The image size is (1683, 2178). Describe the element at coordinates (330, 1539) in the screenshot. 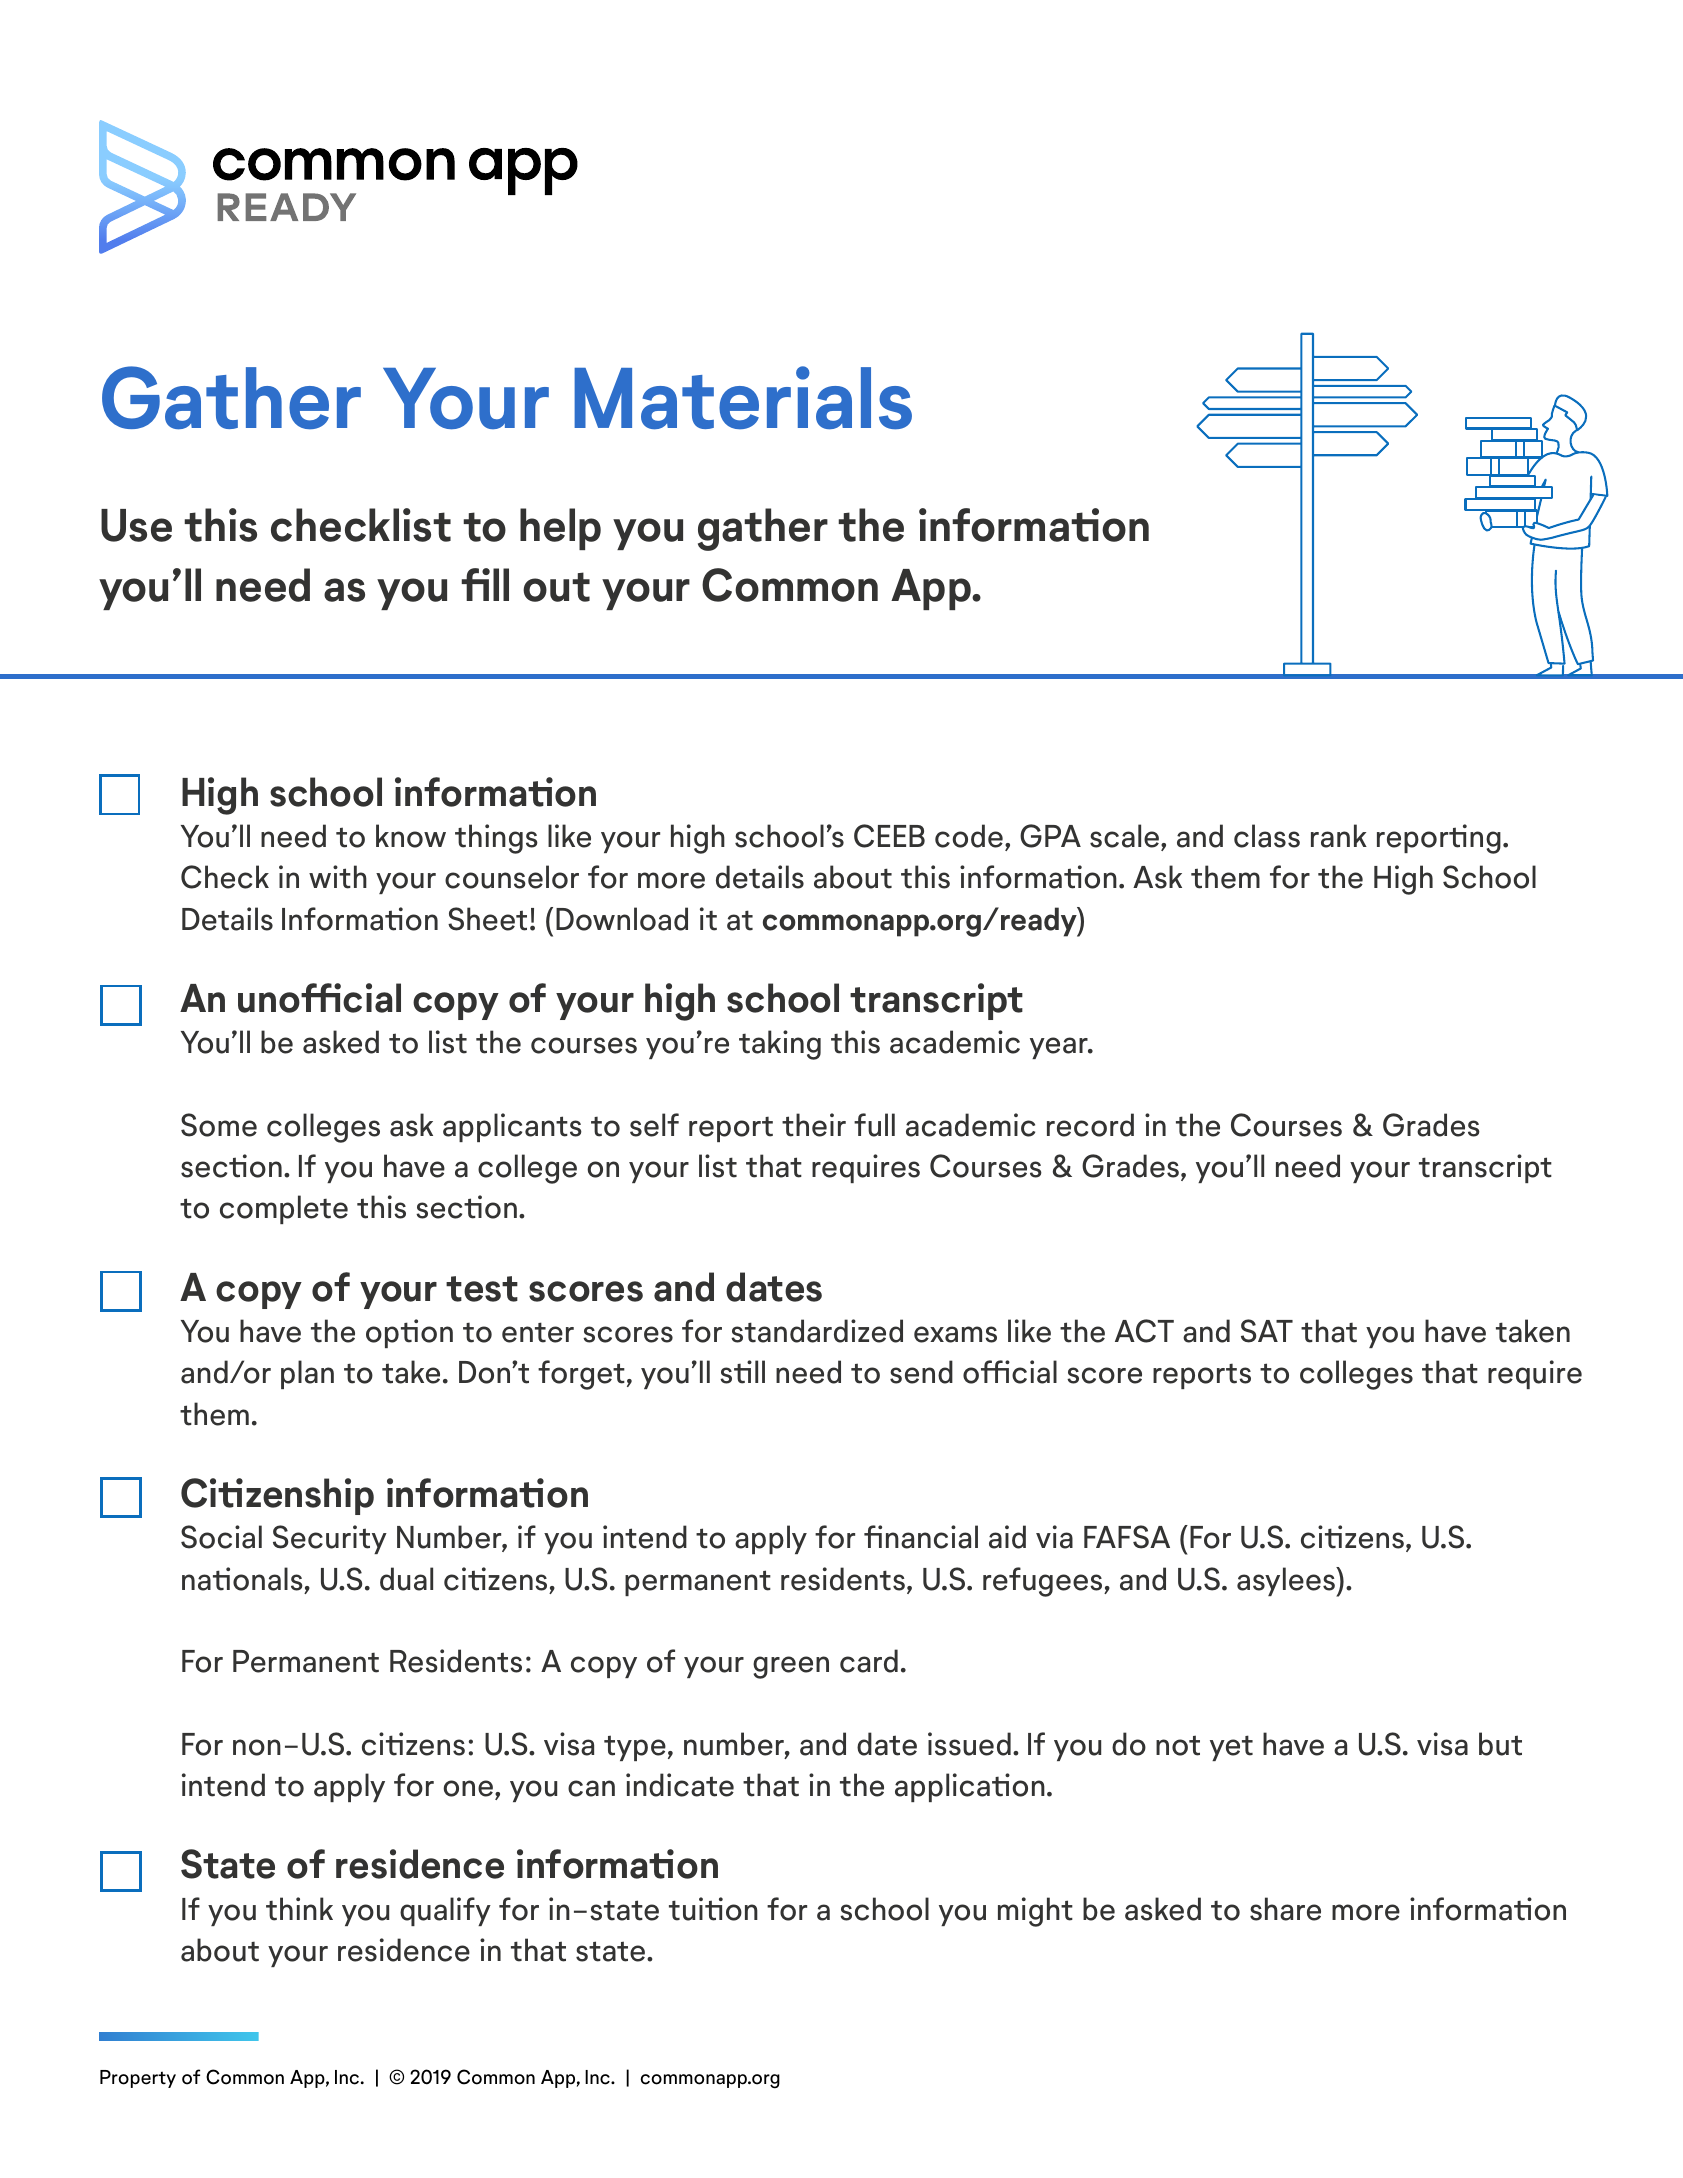

I see `Security` at that location.
